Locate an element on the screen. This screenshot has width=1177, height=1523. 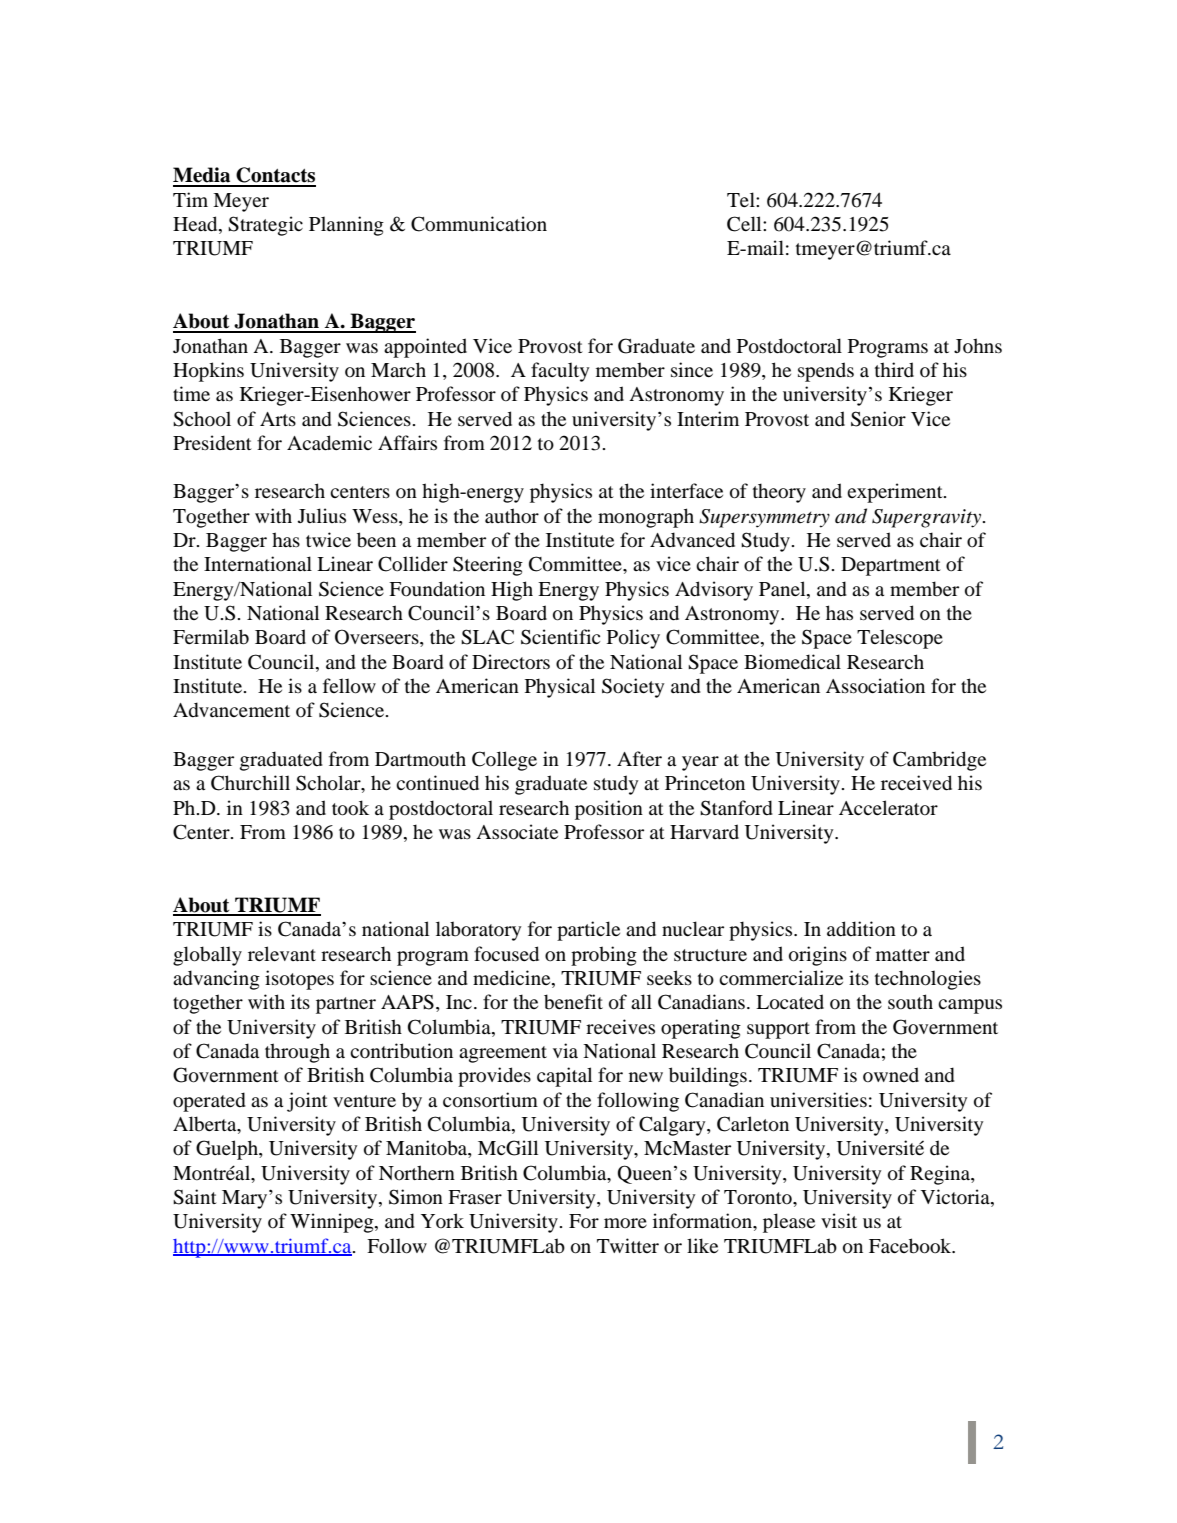
through is located at coordinates (297, 1053).
